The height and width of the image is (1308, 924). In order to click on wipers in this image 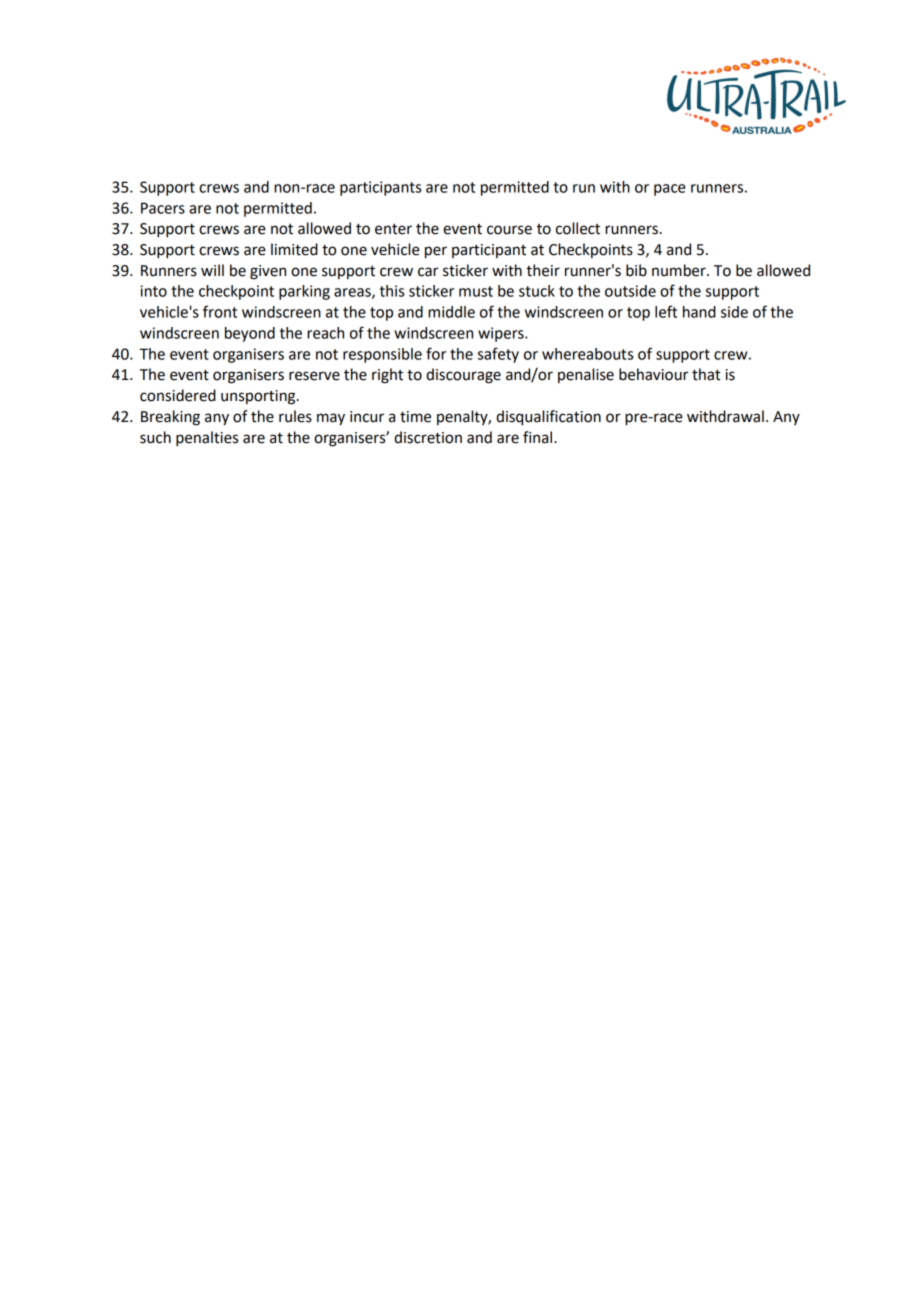, I will do `click(502, 334)`.
